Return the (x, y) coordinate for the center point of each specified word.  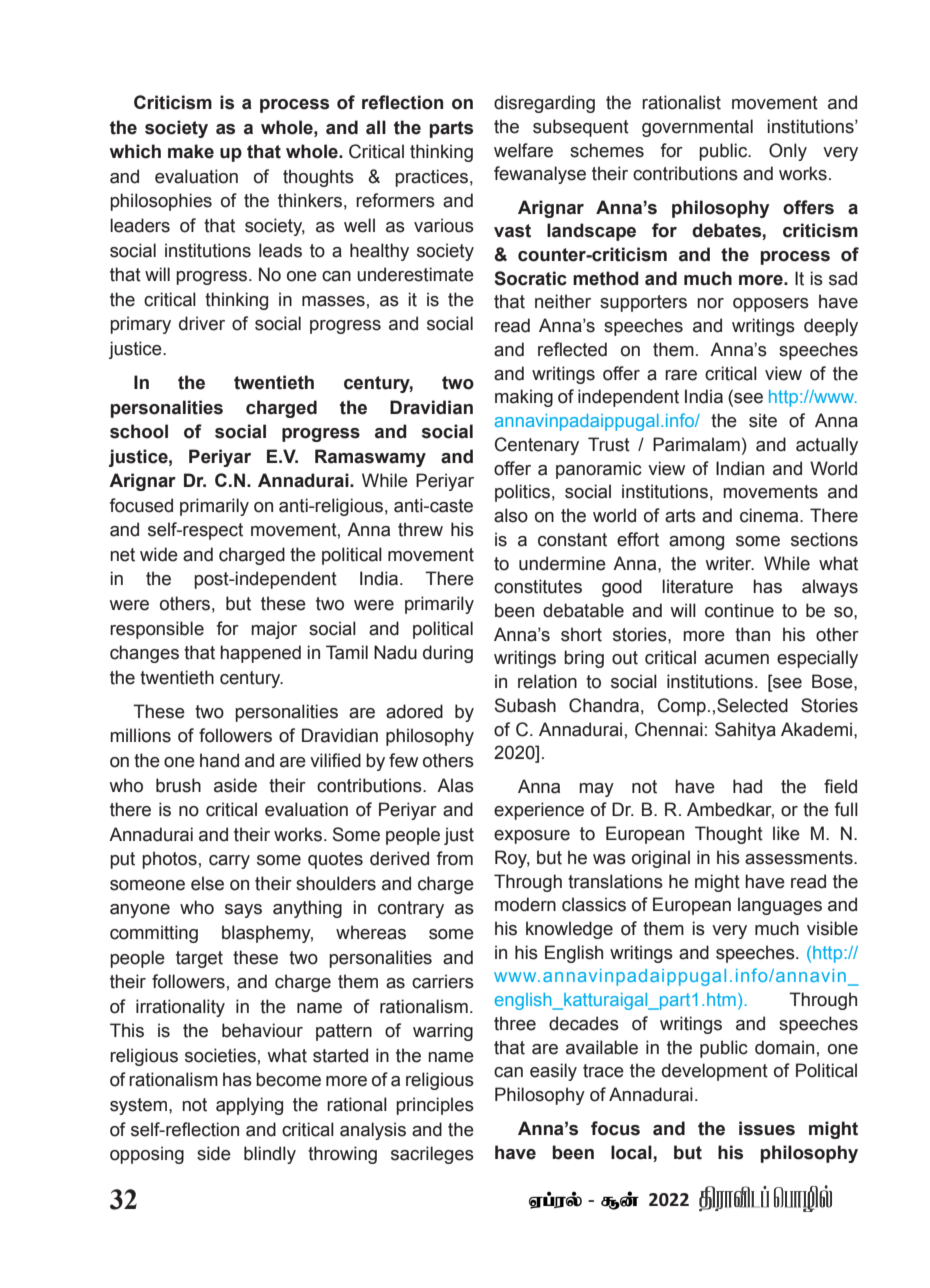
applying (249, 1106)
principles (435, 1106)
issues (767, 1128)
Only (788, 152)
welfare (523, 150)
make (191, 151)
